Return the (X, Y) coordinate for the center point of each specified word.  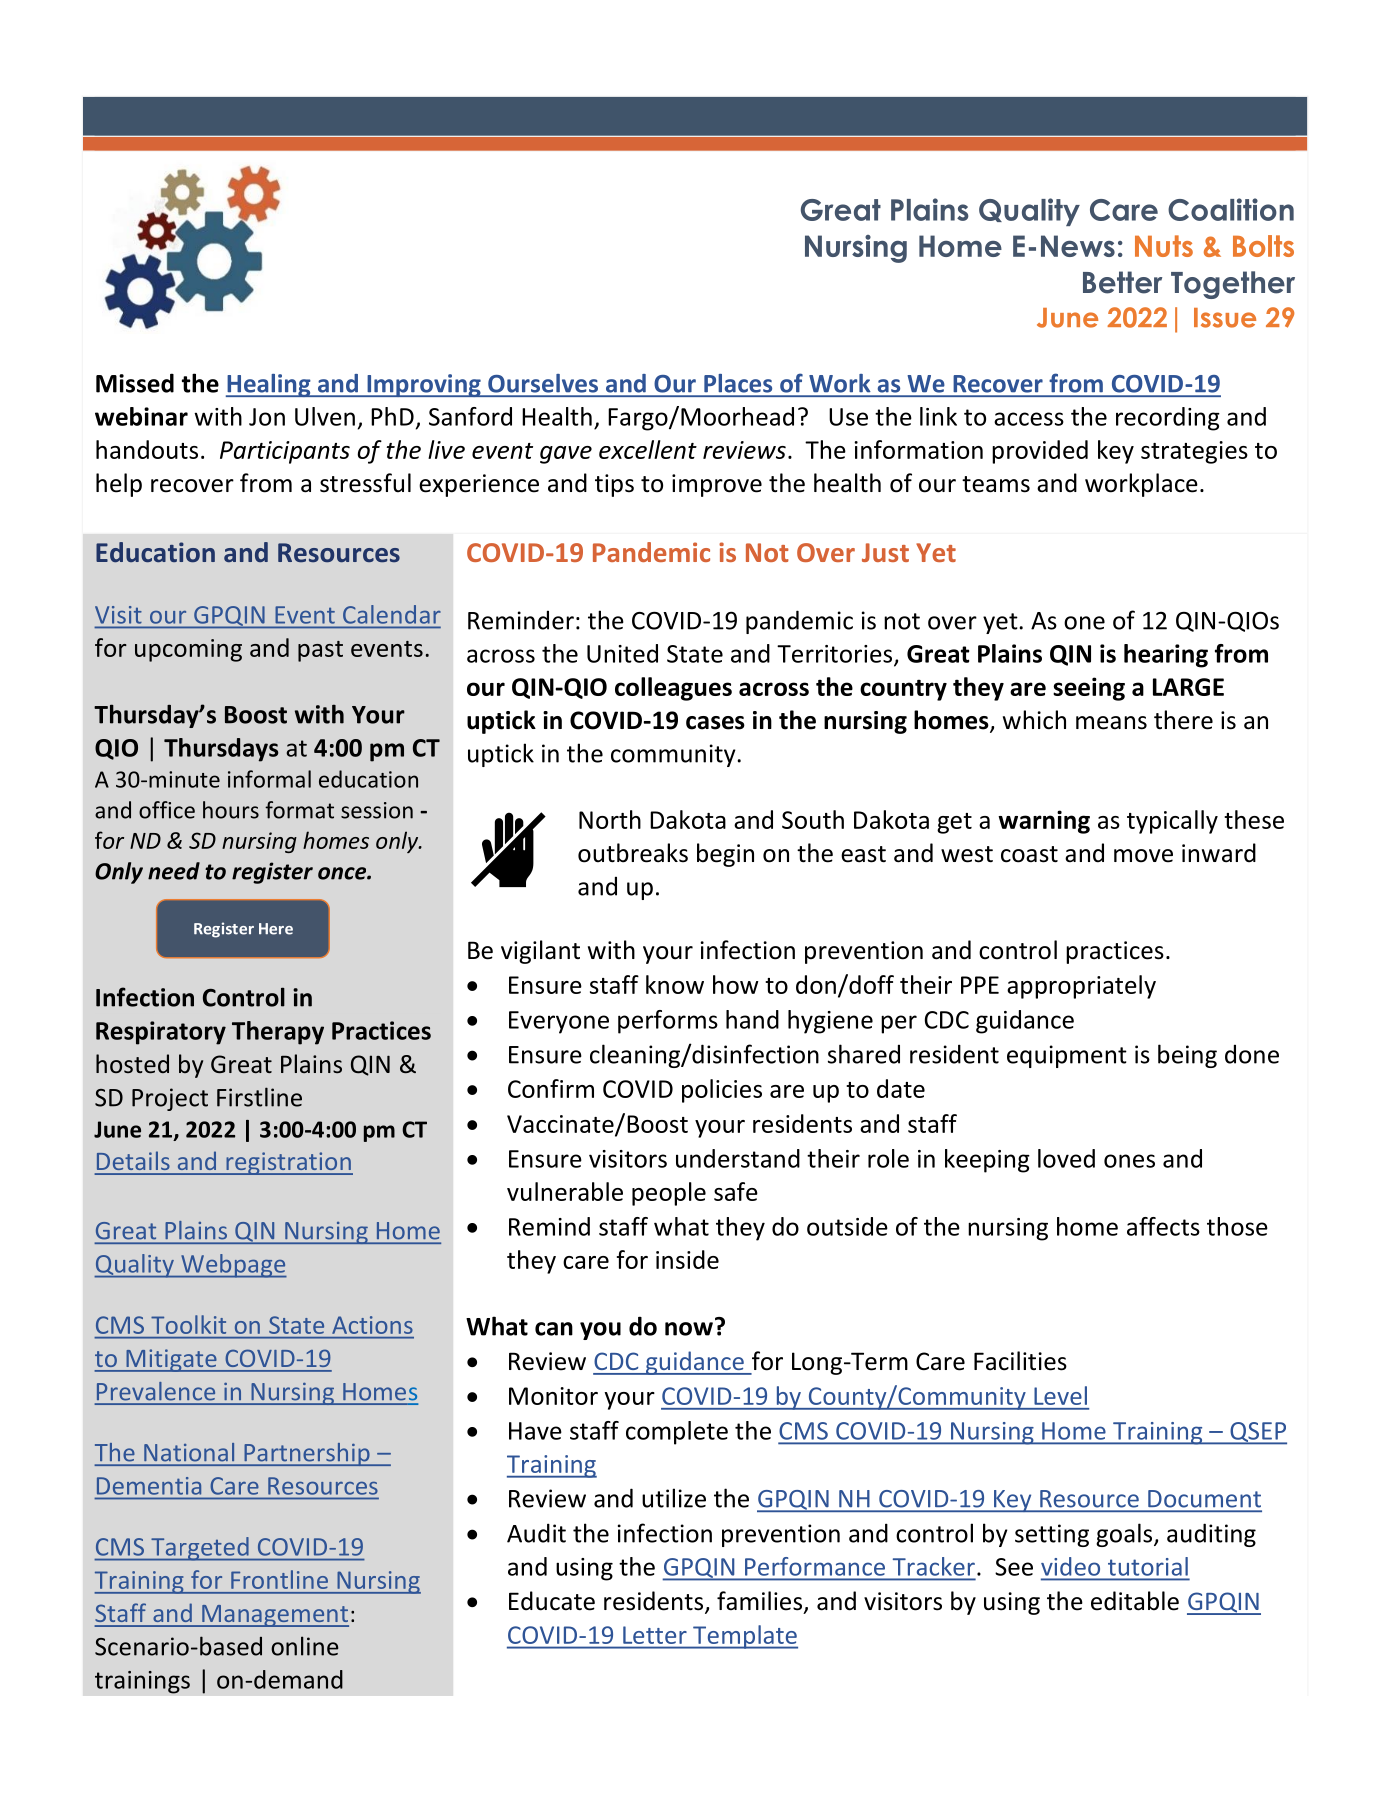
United (622, 653)
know (675, 984)
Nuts (1164, 246)
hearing (1166, 656)
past (320, 651)
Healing (269, 385)
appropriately (1081, 987)
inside (687, 1259)
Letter (655, 1635)
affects (1163, 1226)
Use (848, 417)
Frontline (280, 1580)
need (174, 871)
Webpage (233, 1266)
